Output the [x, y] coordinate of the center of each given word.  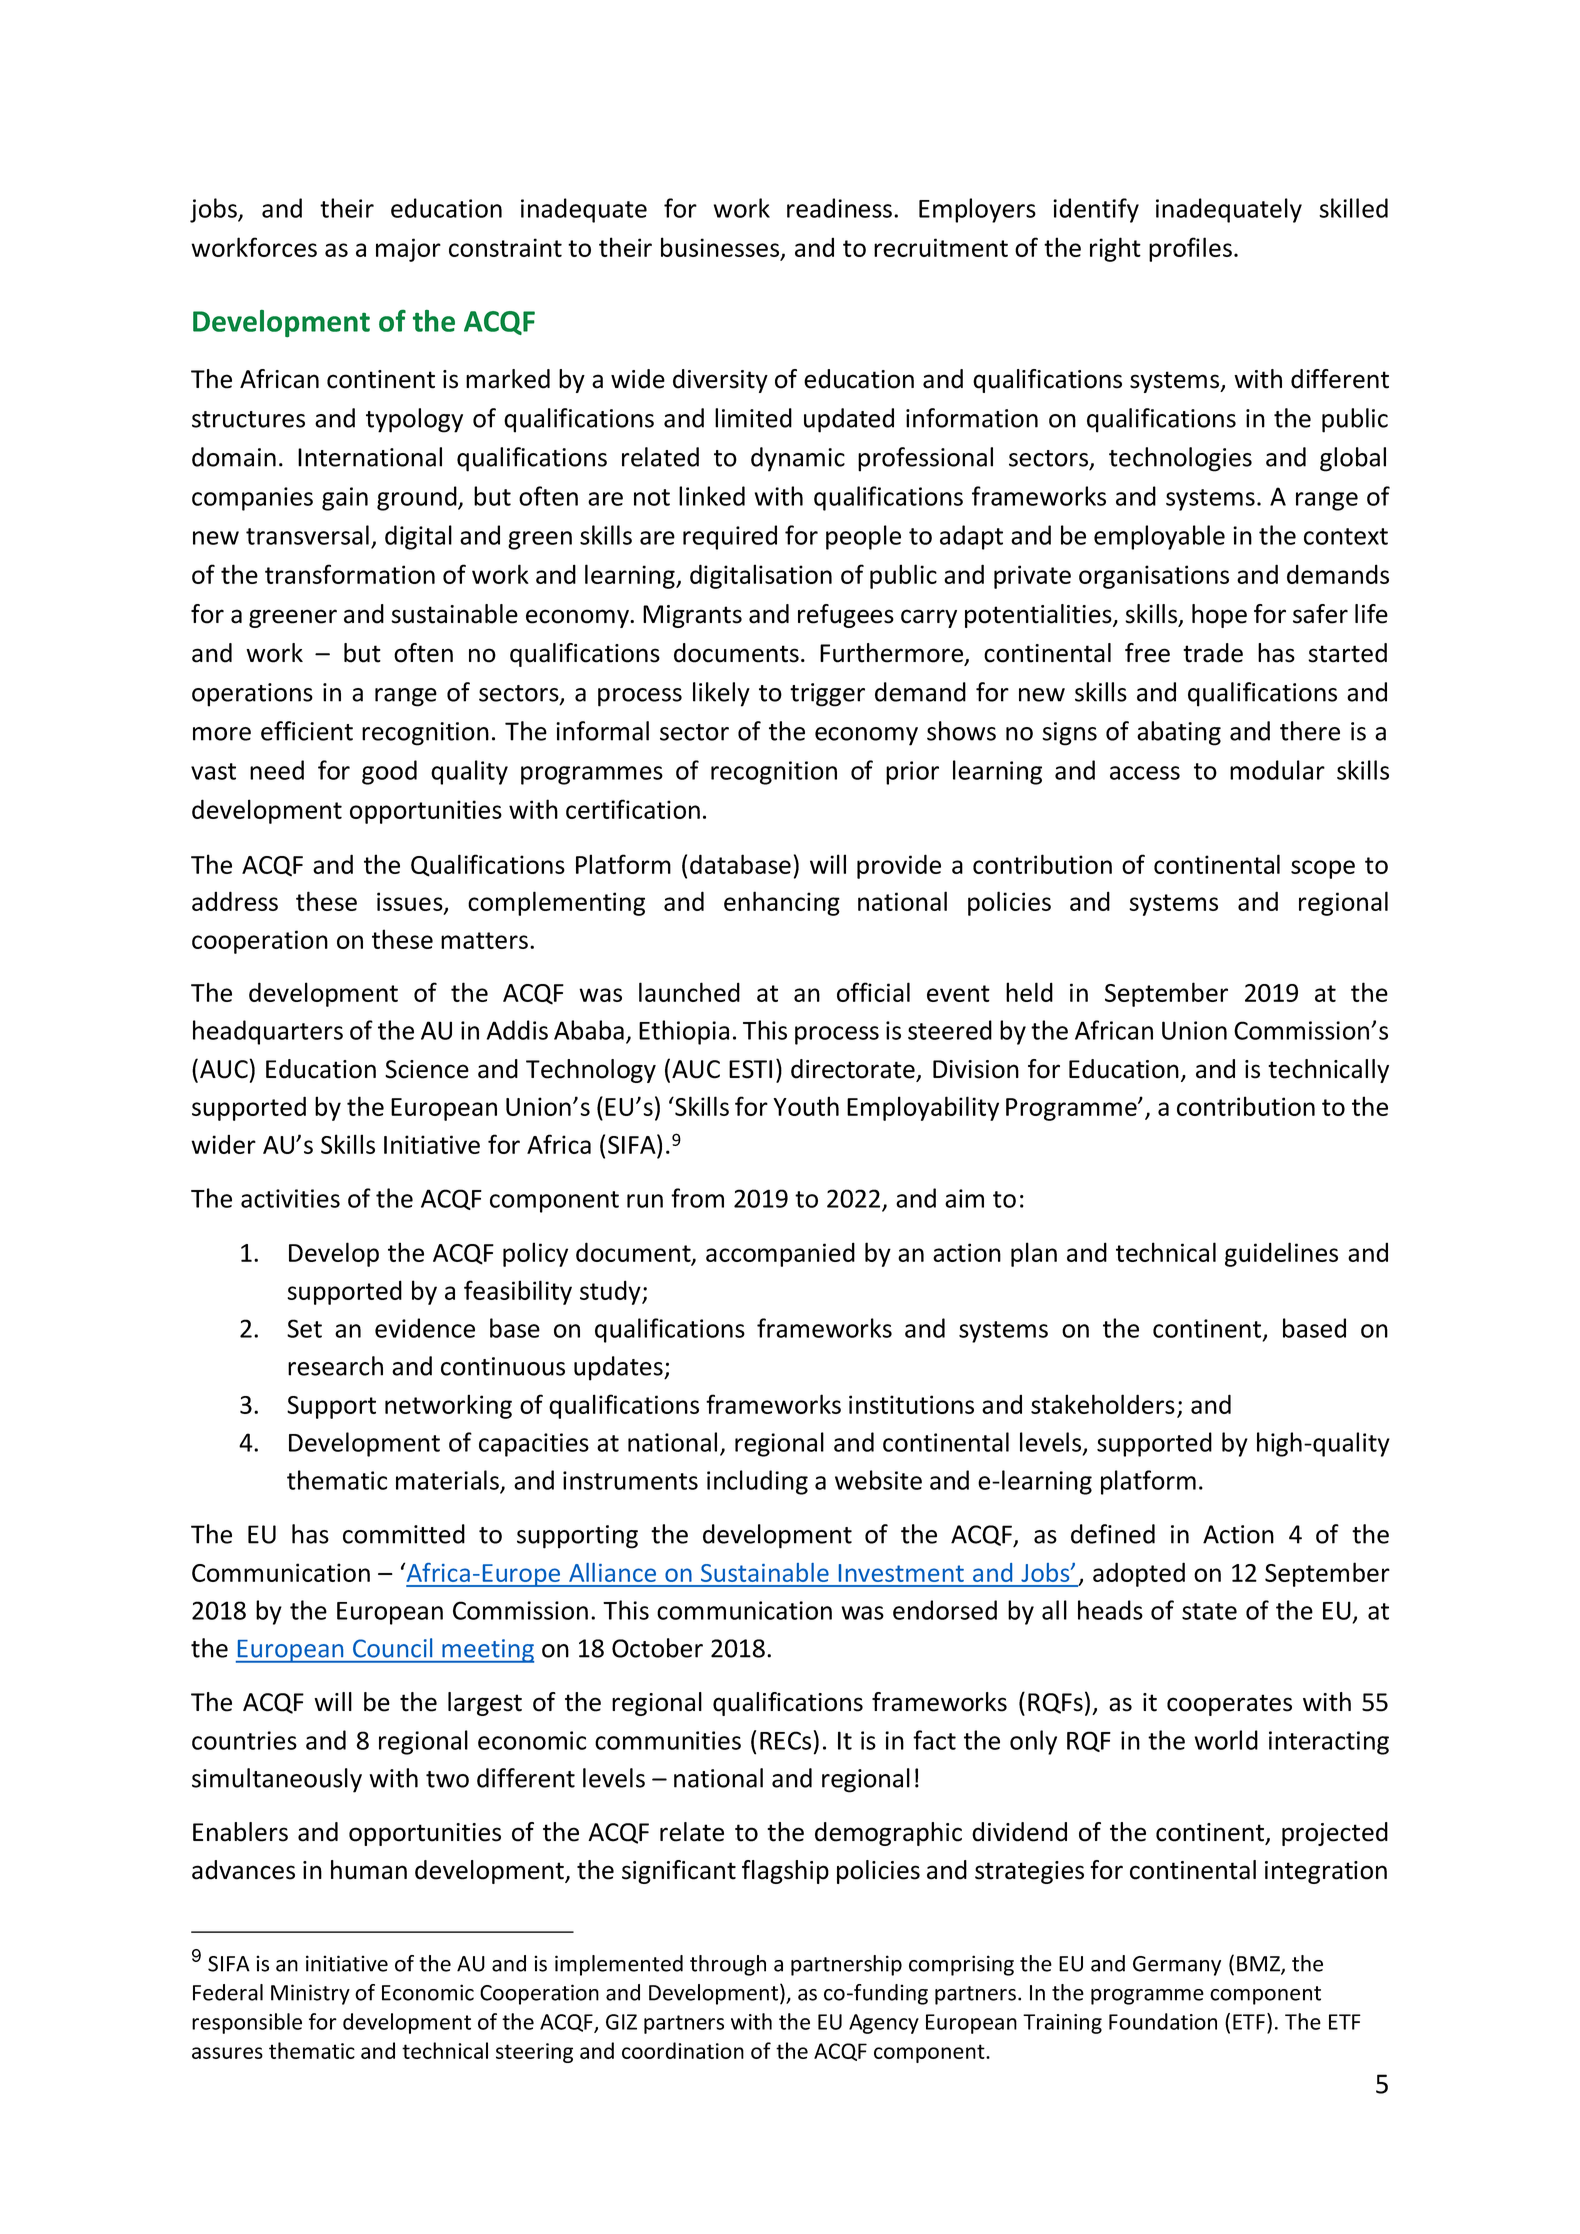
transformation [350, 574]
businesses [721, 248]
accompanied [780, 1254]
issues [411, 903]
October [657, 1648]
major [408, 250]
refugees [846, 616]
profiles [1190, 249]
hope [1219, 616]
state [1209, 1611]
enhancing [782, 903]
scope [1323, 869]
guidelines [1281, 1254]
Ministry [310, 1994]
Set [304, 1328]
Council [392, 1648]
